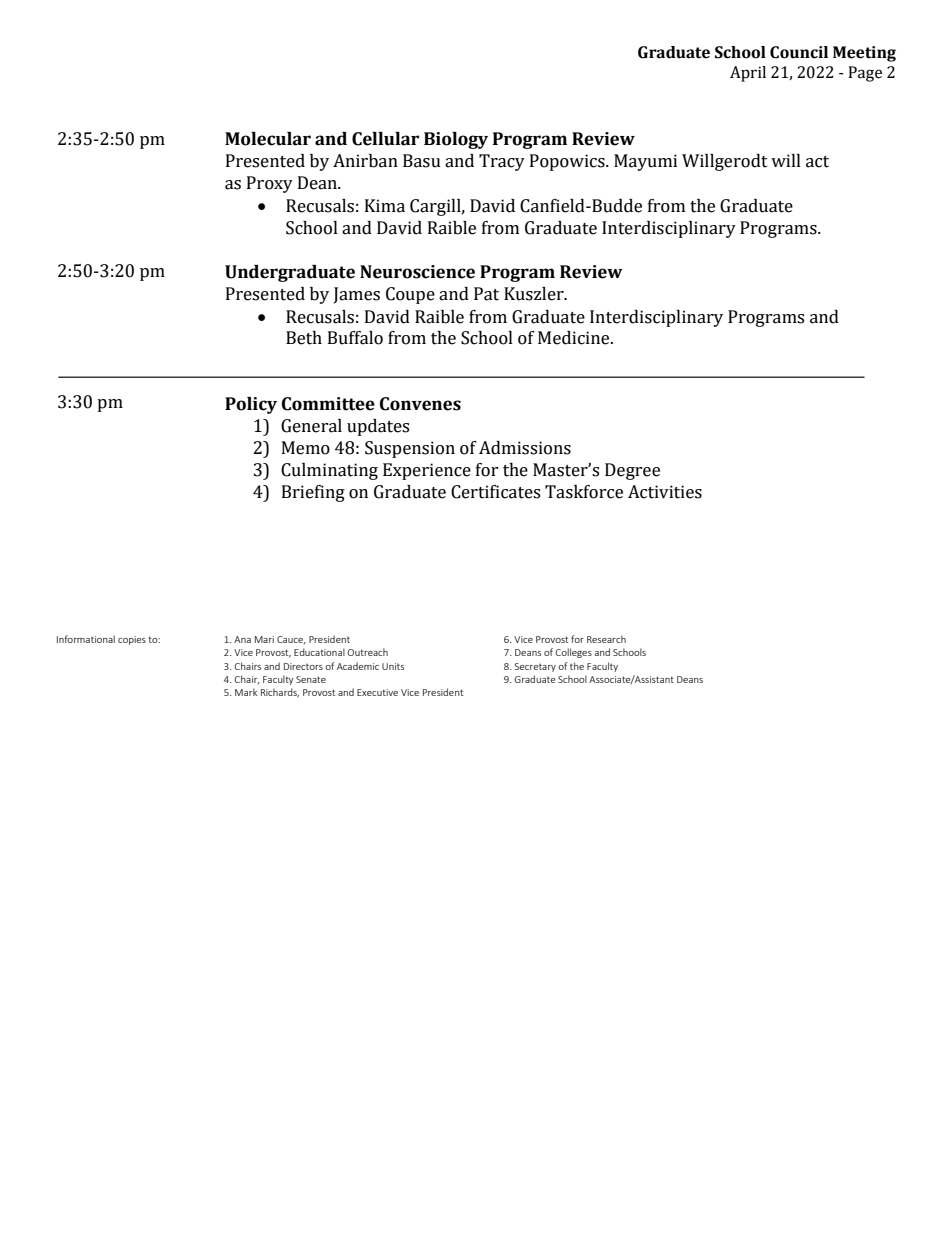 Image resolution: width=952 pixels, height=1233 pixels. I want to click on Convenes, so click(420, 404).
